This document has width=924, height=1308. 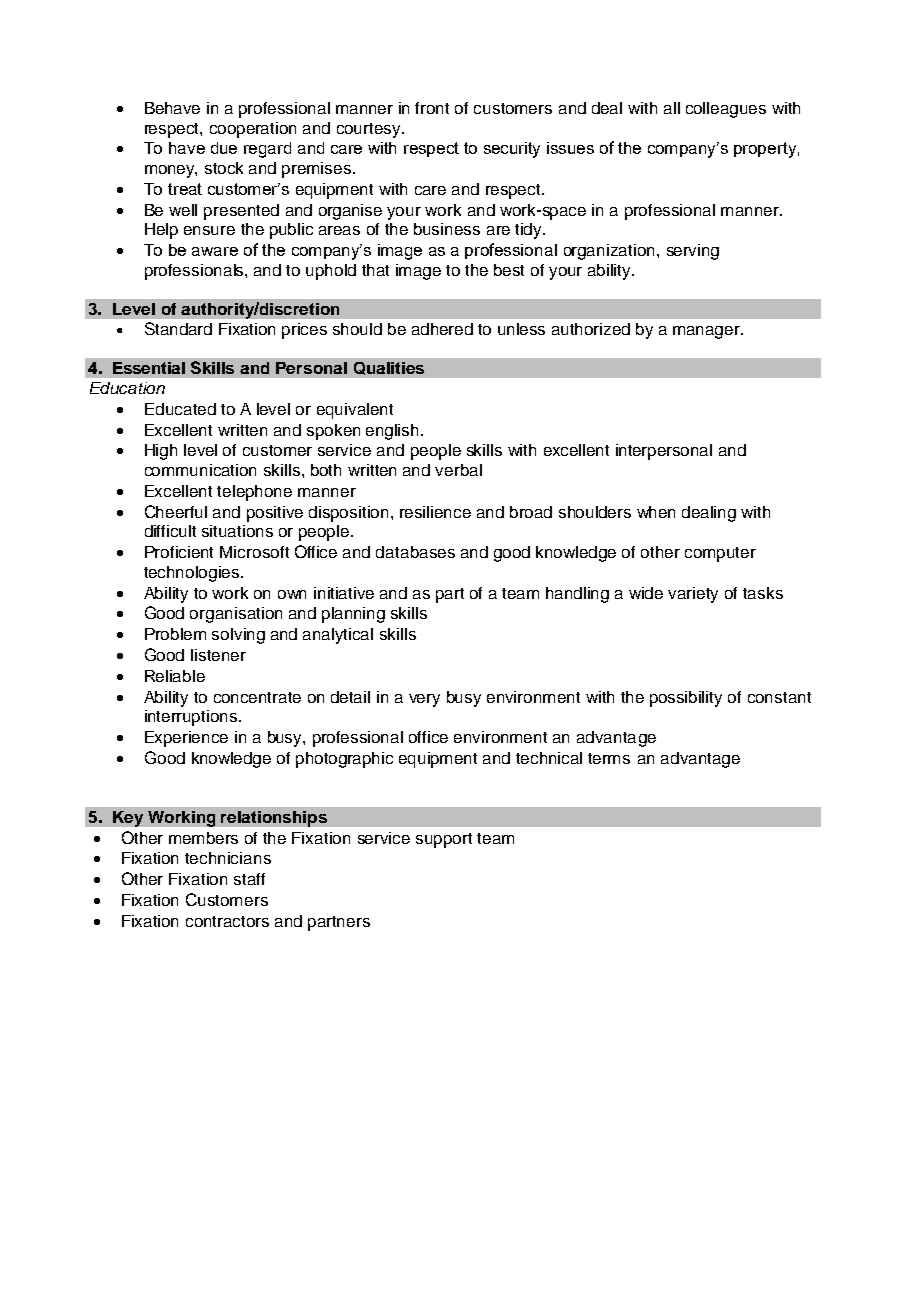 I want to click on Standard, so click(x=178, y=328).
